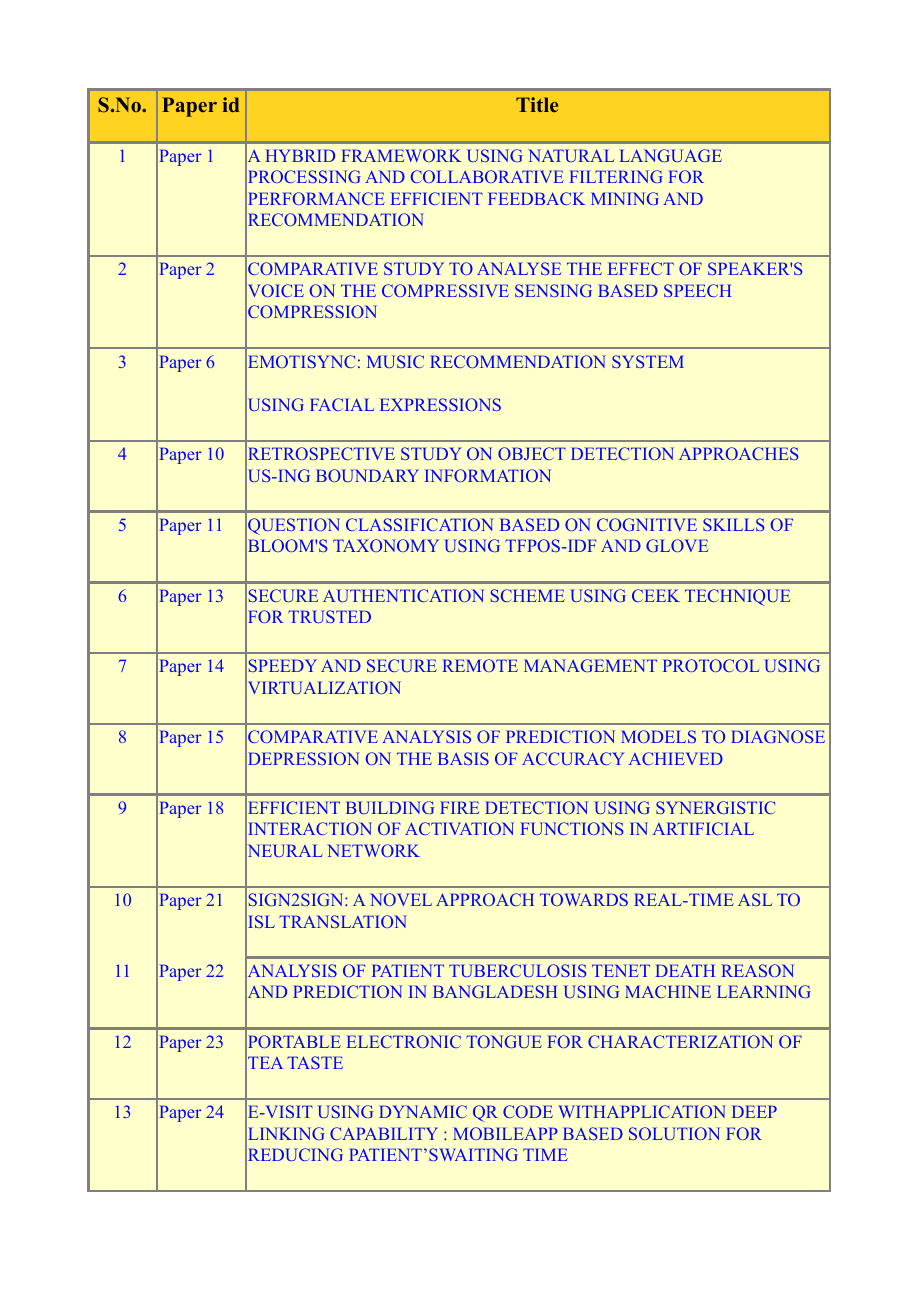 This screenshot has width=924, height=1308. Describe the element at coordinates (737, 597) in the screenshot. I see `TECHNIQUE` at that location.
